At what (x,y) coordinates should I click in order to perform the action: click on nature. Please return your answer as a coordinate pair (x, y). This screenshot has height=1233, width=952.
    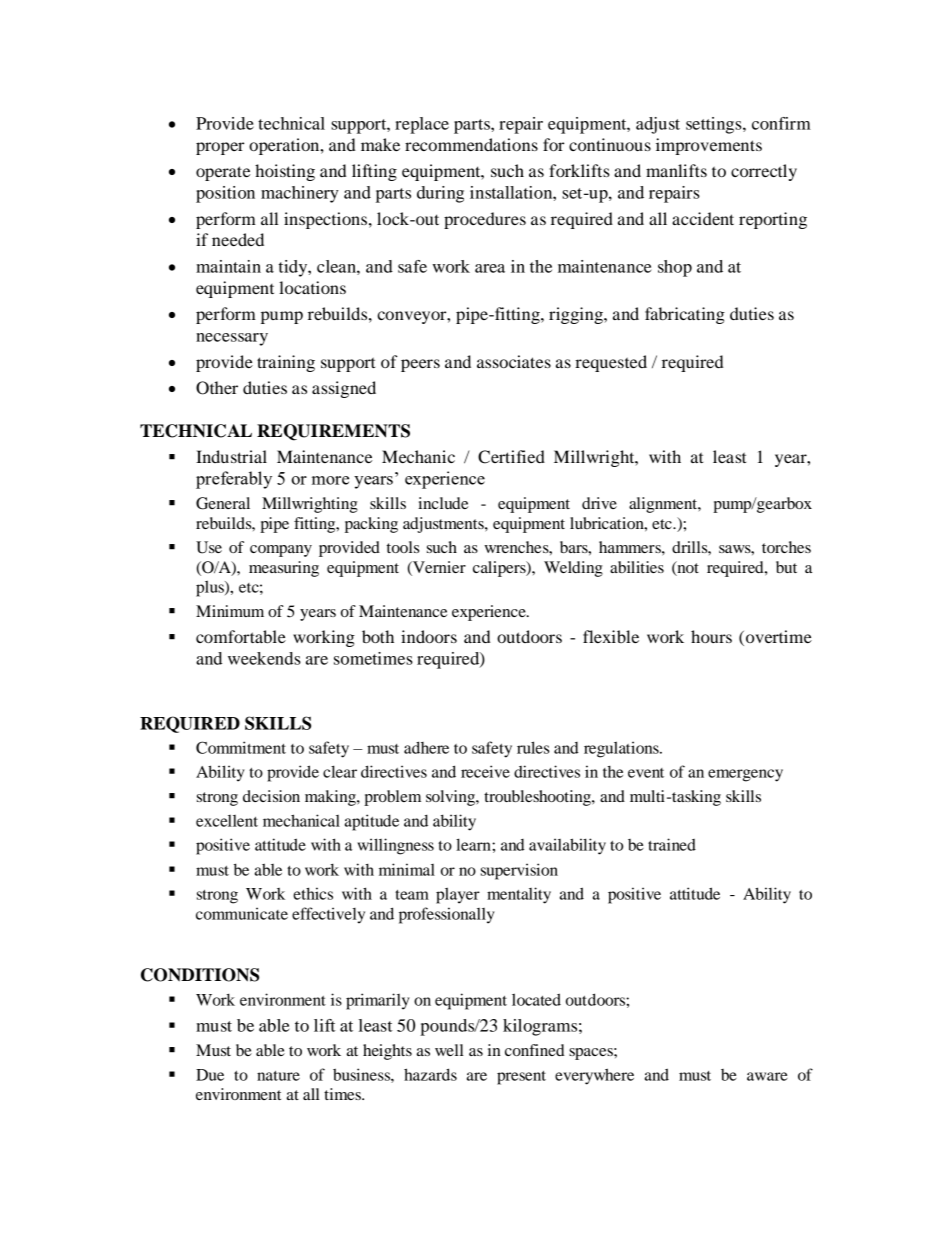
    Looking at the image, I should click on (278, 1076).
